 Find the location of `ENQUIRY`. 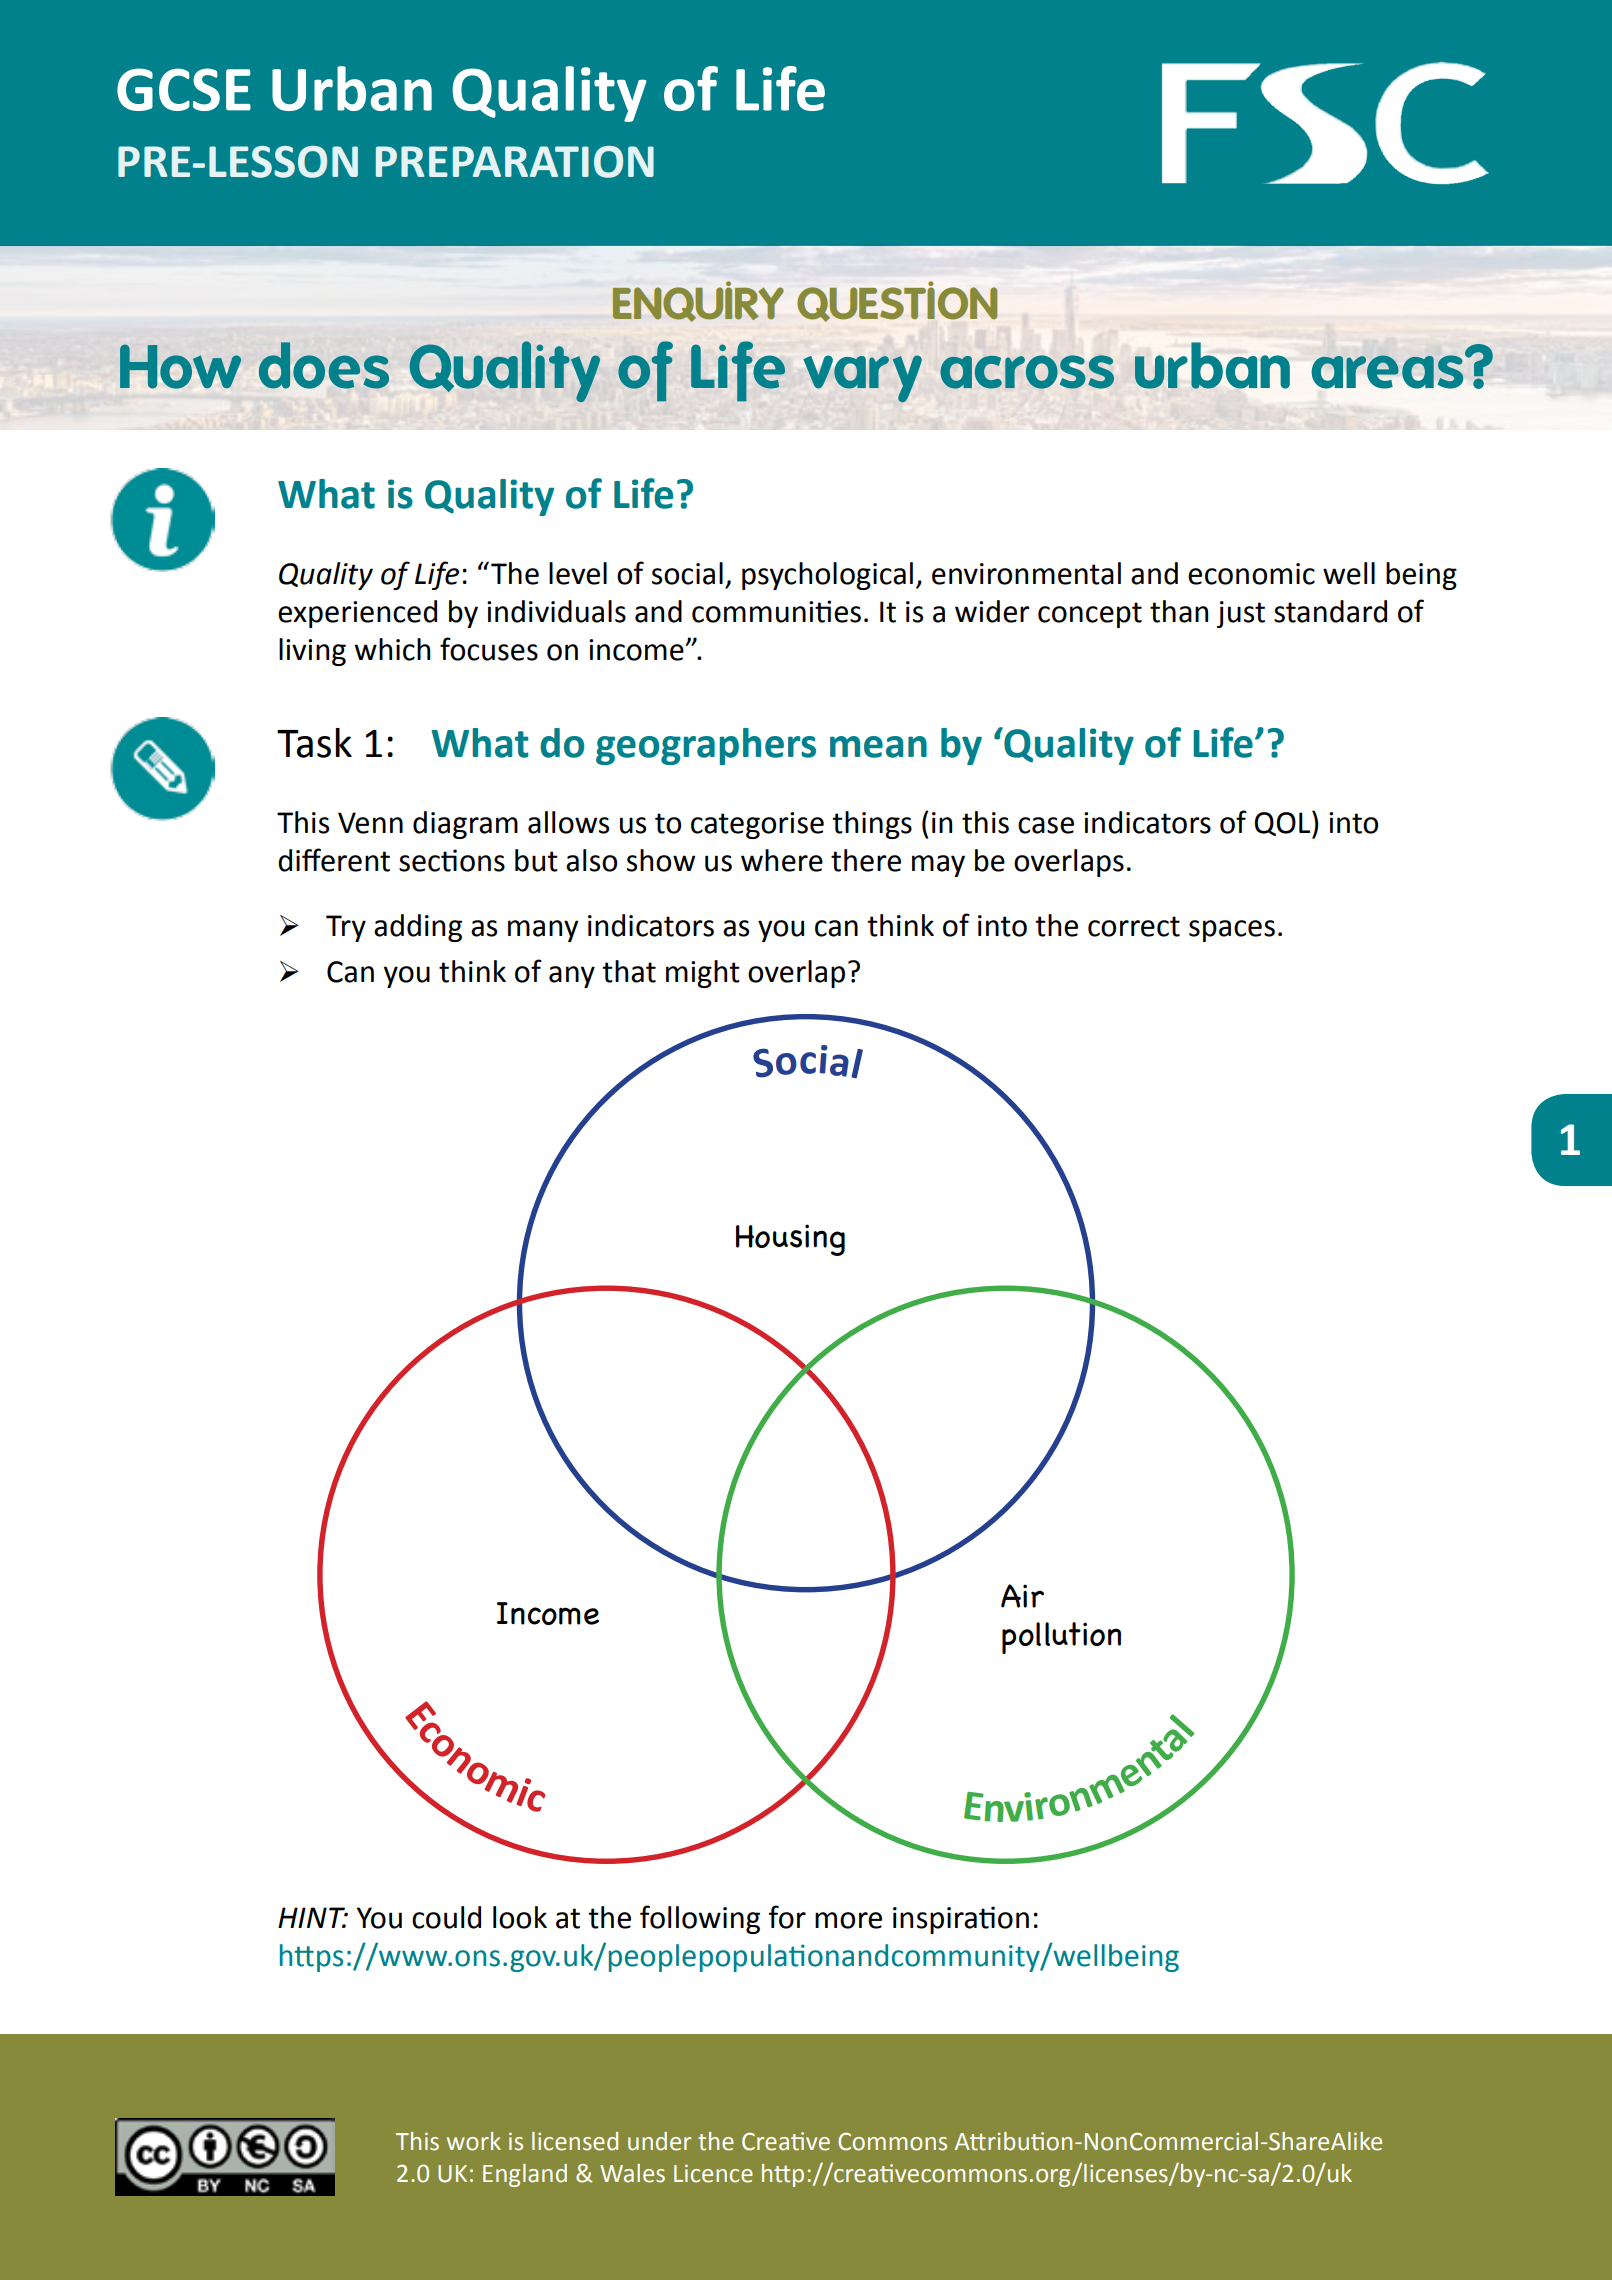

ENQUIRY is located at coordinates (698, 301).
